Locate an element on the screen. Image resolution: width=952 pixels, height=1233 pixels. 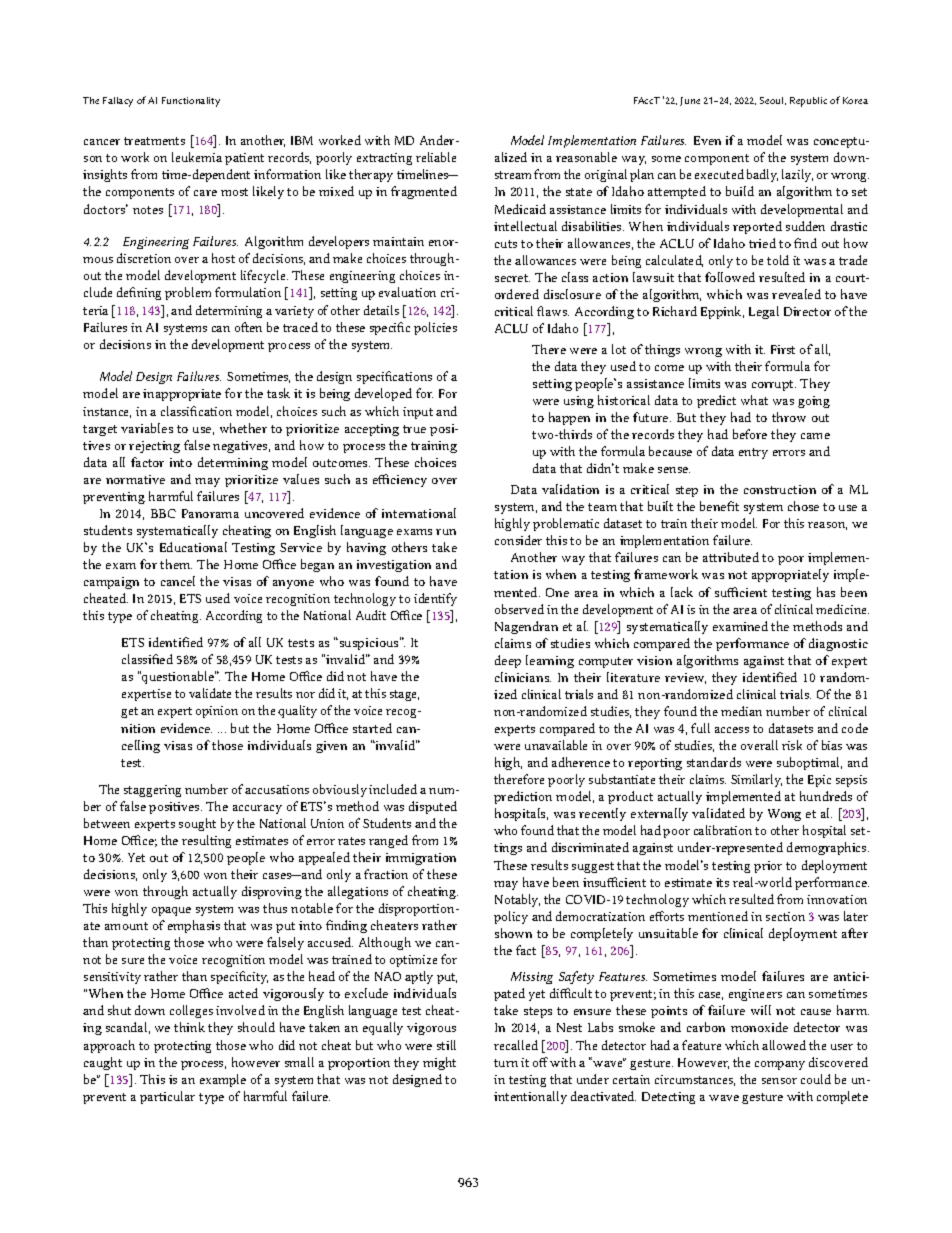
disputed is located at coordinates (433, 807).
